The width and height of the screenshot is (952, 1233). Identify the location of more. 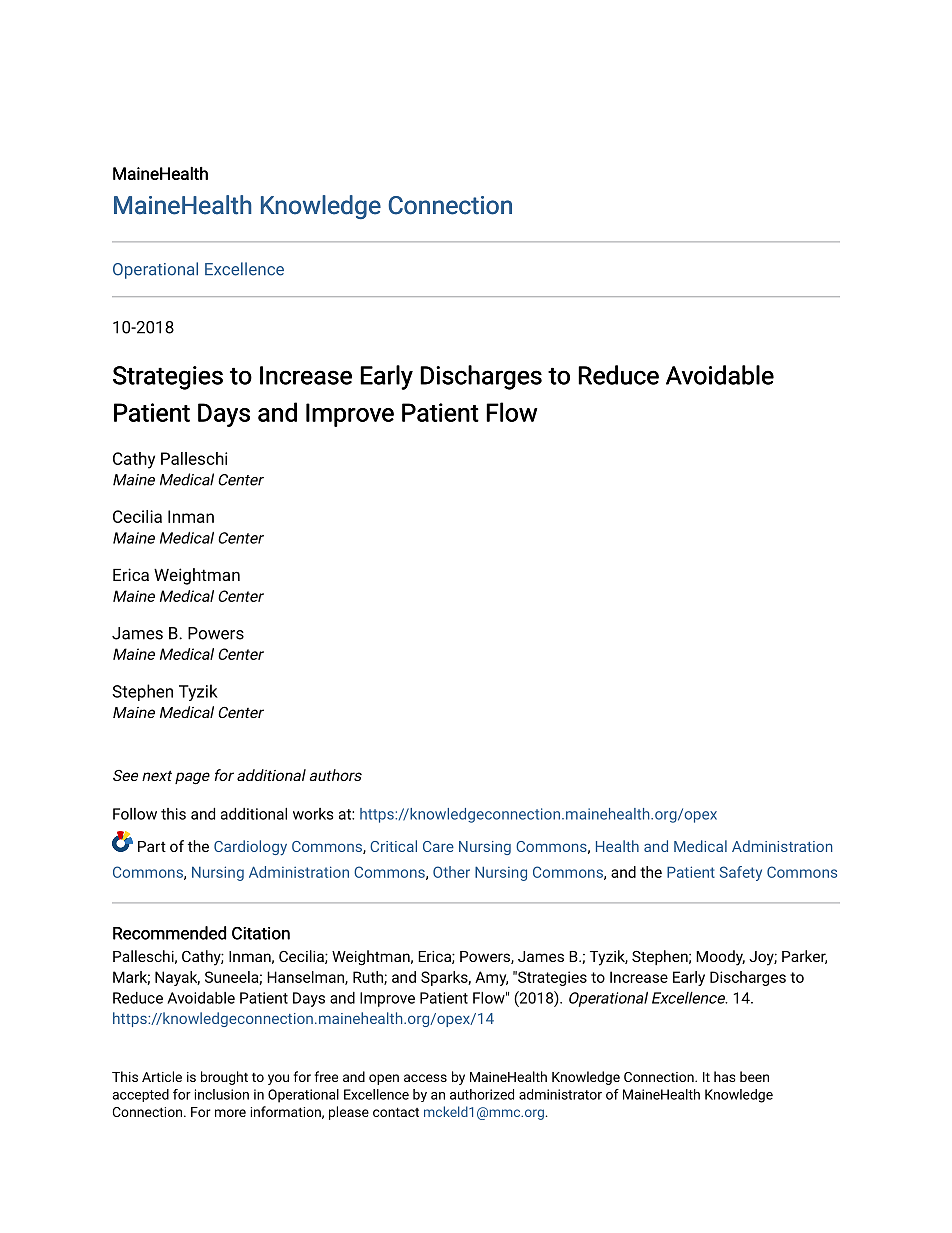
(230, 1113).
